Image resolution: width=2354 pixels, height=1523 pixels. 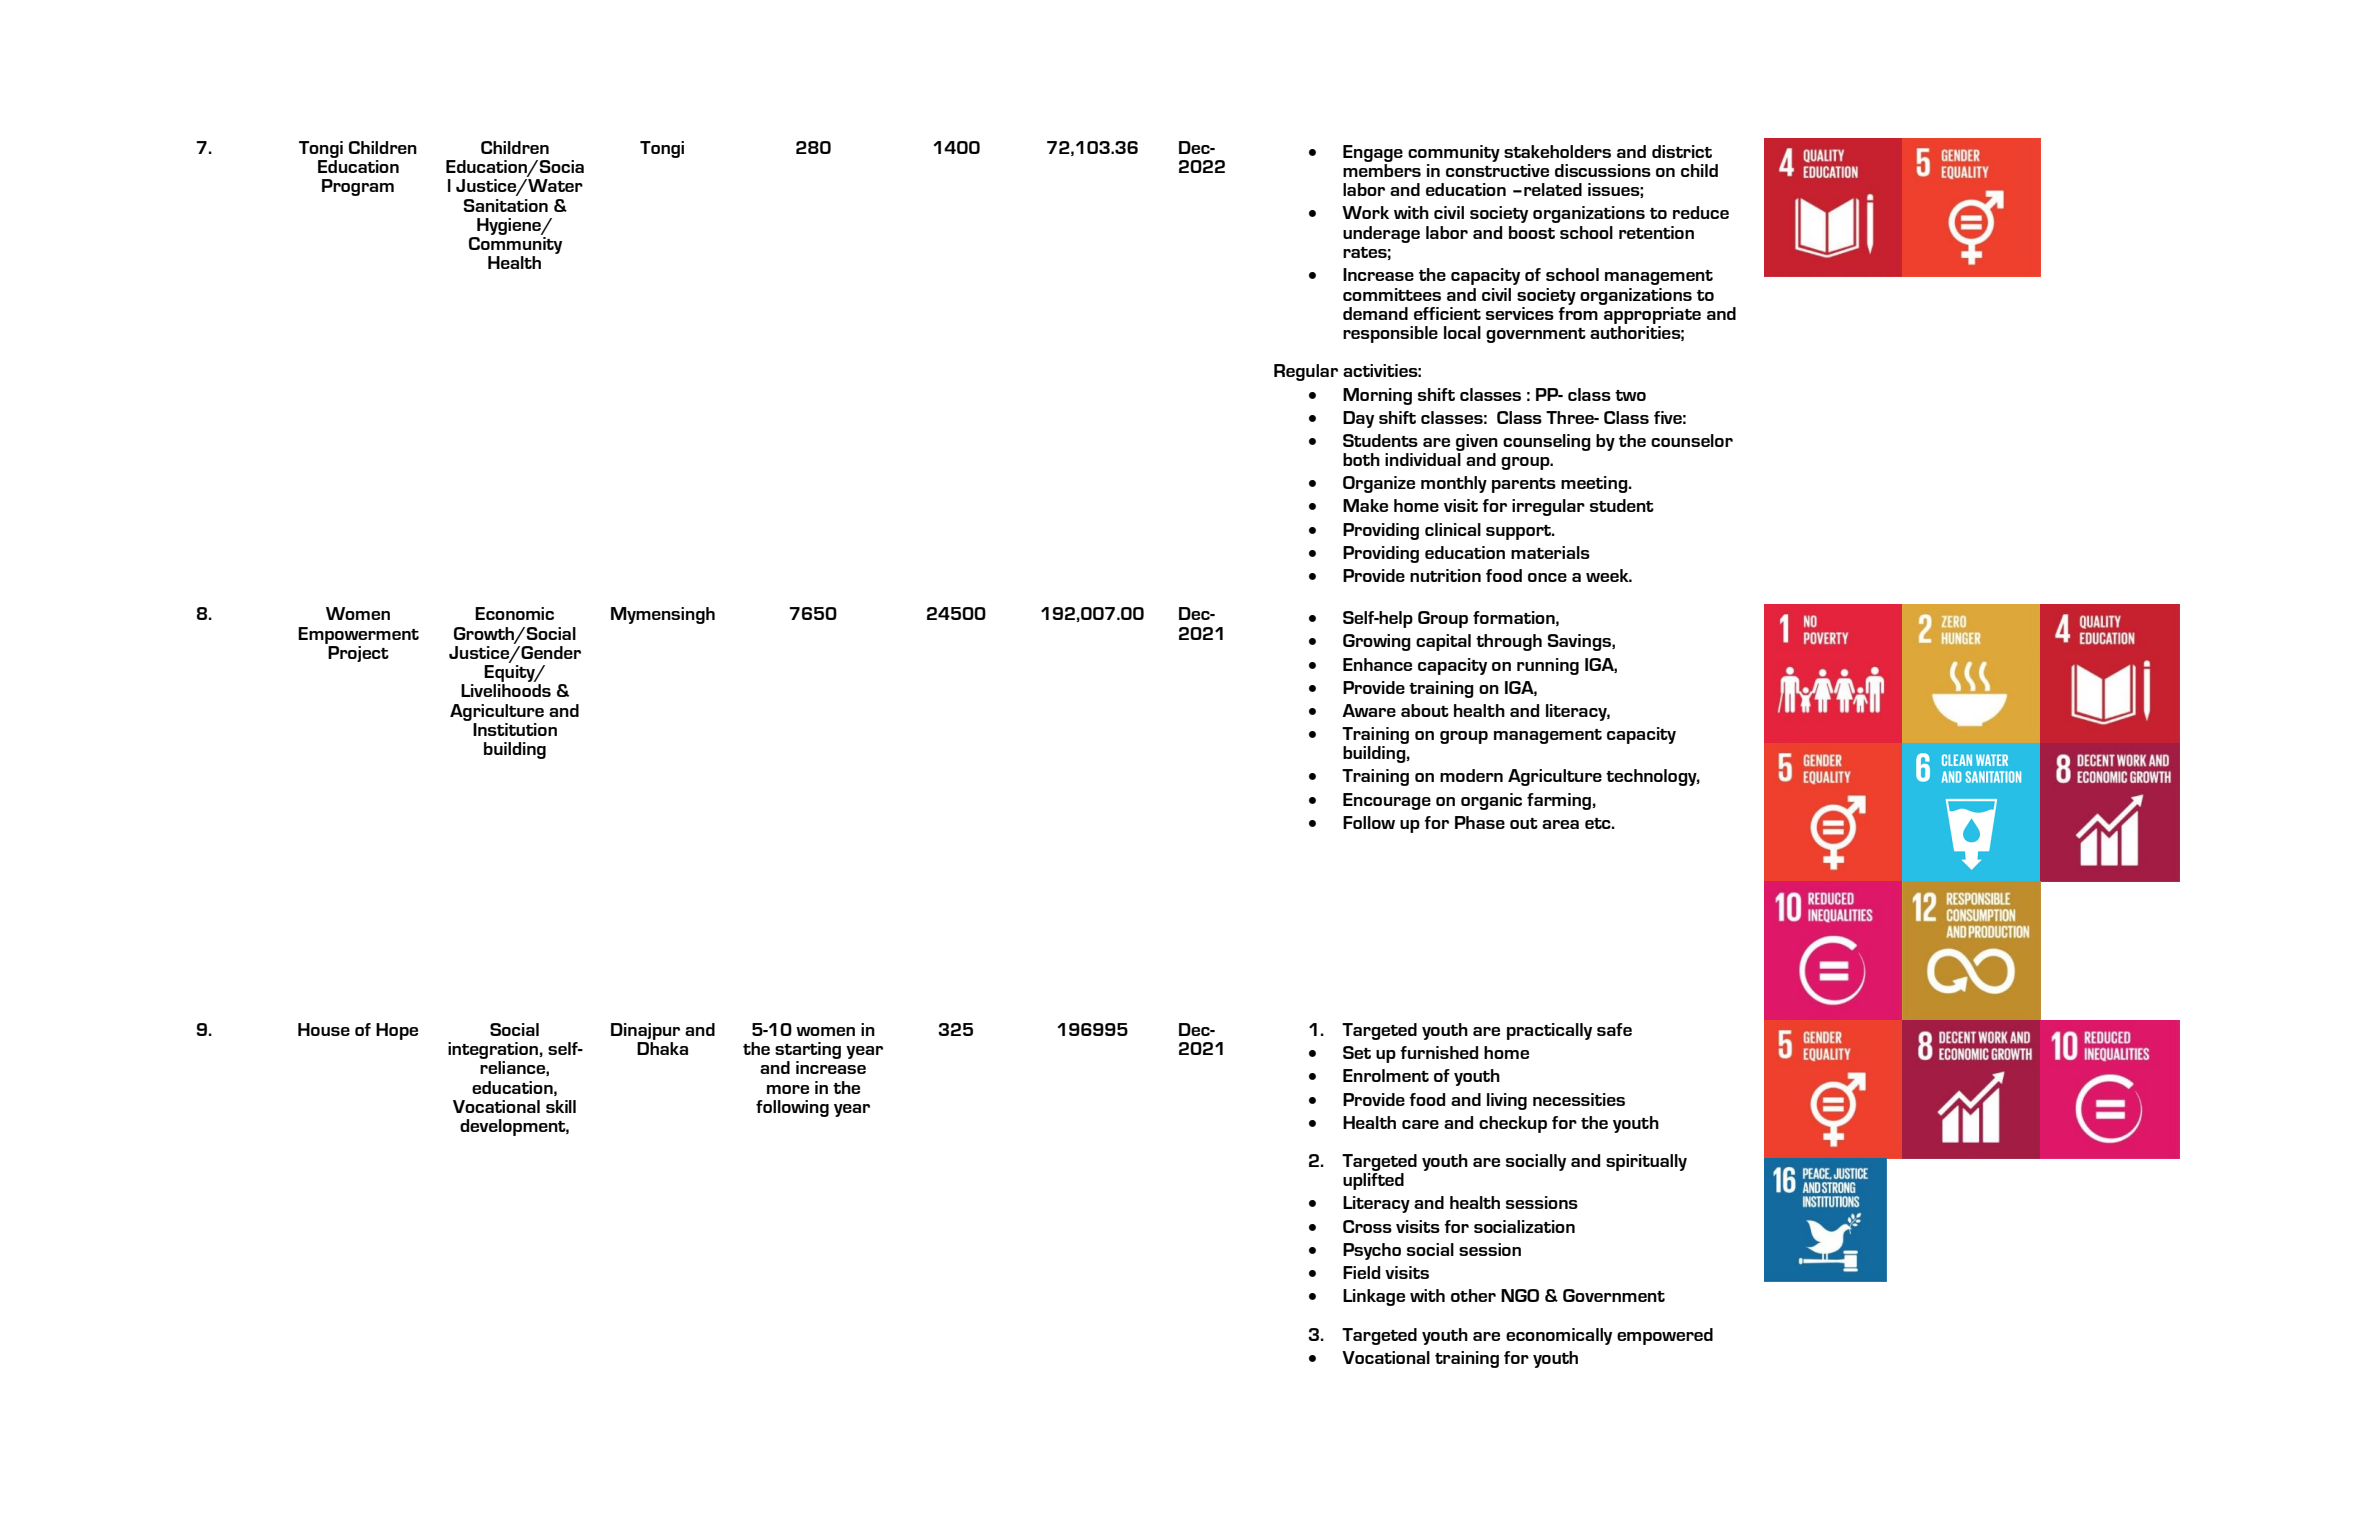 I want to click on Hope, so click(x=397, y=1031).
